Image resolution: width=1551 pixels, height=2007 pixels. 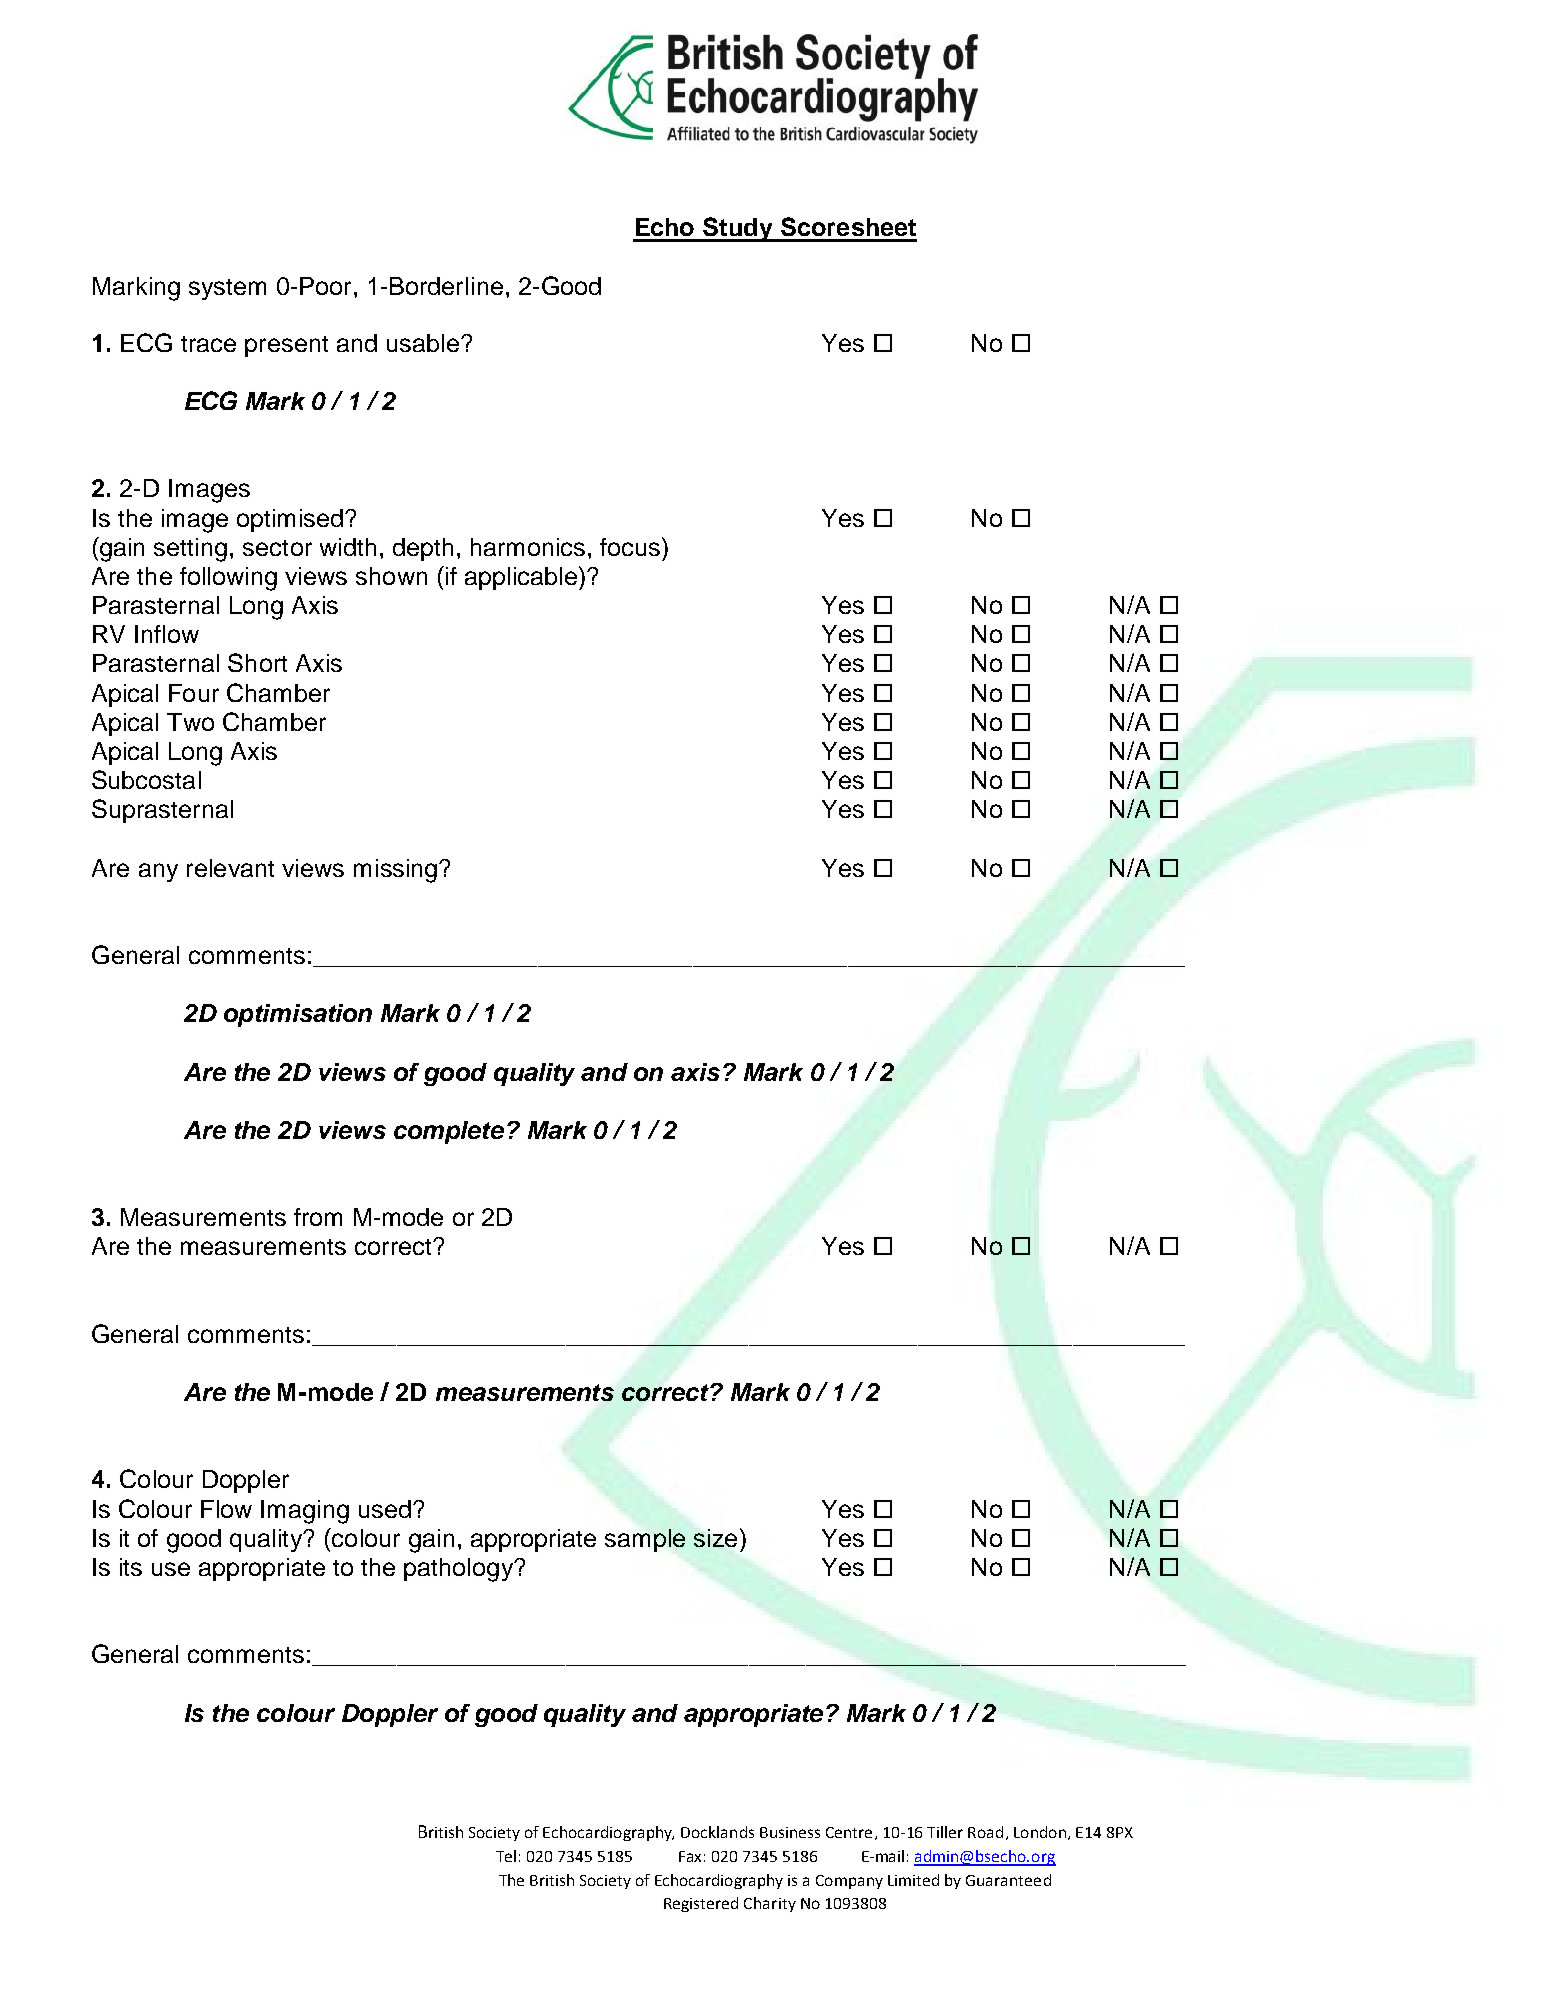 I want to click on optimisation, so click(x=298, y=1015).
